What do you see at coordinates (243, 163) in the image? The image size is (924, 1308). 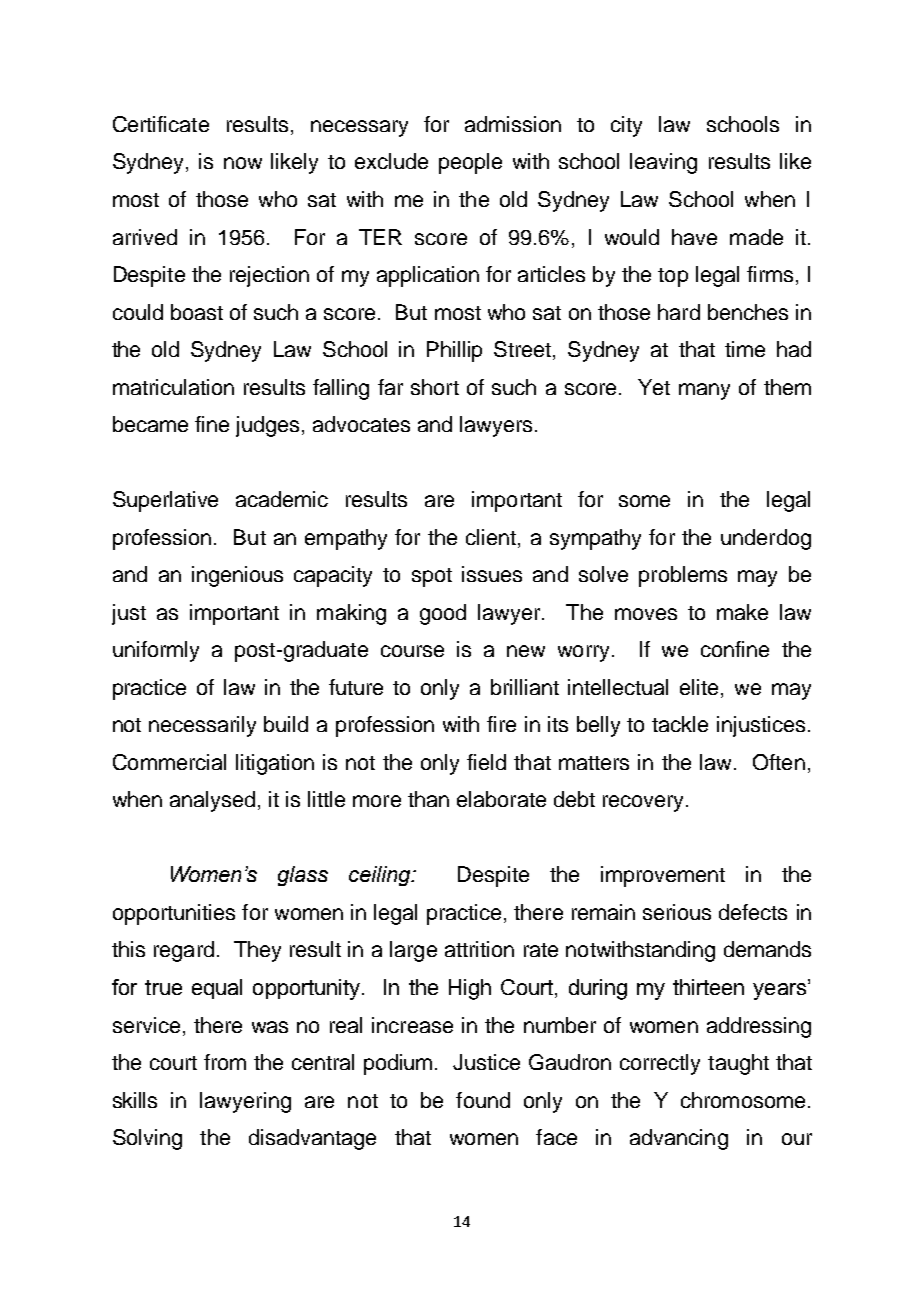 I see `now` at bounding box center [243, 163].
